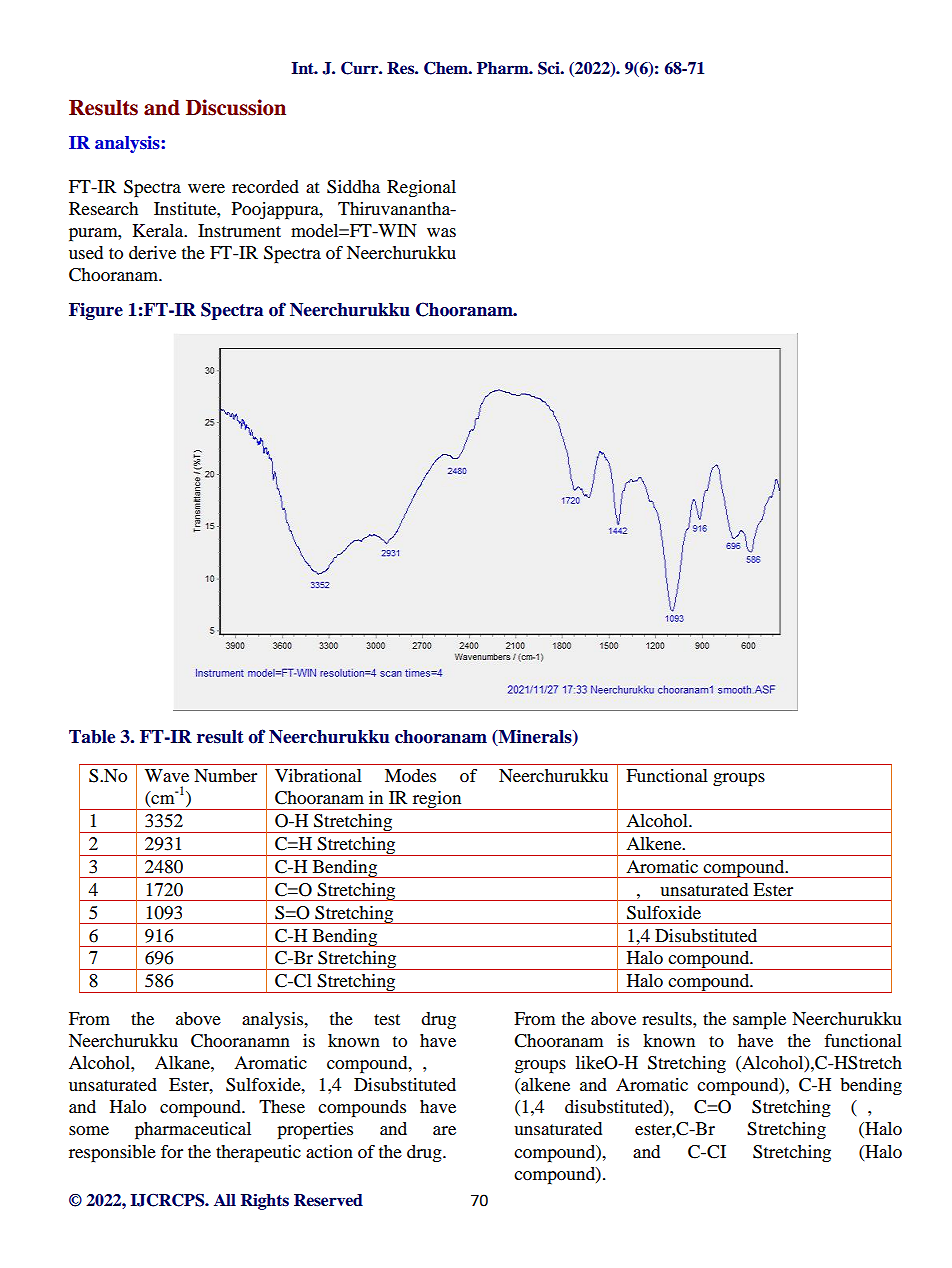  I want to click on Vibrational, so click(318, 775).
